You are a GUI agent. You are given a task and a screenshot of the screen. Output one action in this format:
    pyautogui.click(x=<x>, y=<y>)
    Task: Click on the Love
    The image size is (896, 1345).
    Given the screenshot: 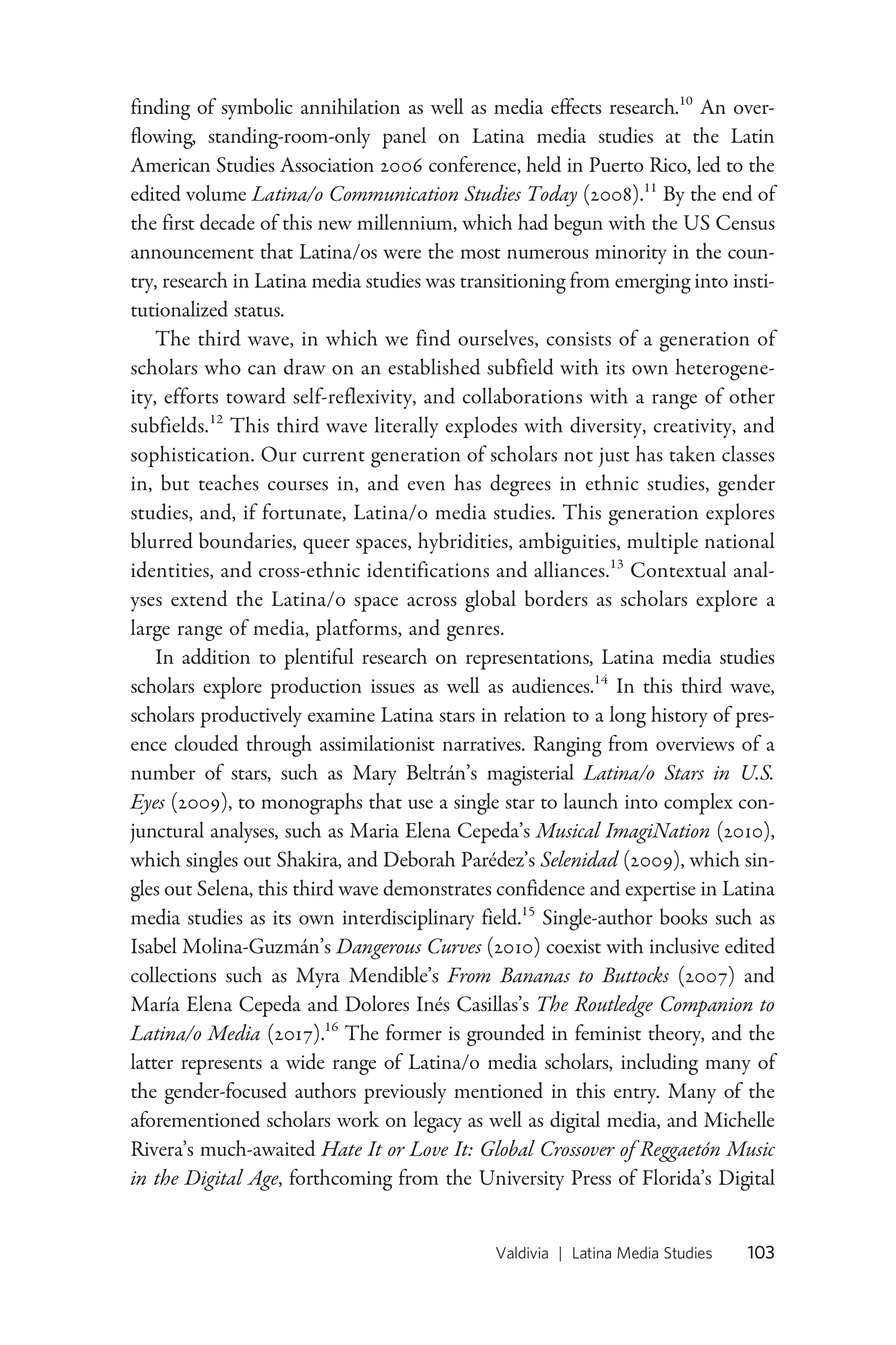 What is the action you would take?
    pyautogui.click(x=428, y=1148)
